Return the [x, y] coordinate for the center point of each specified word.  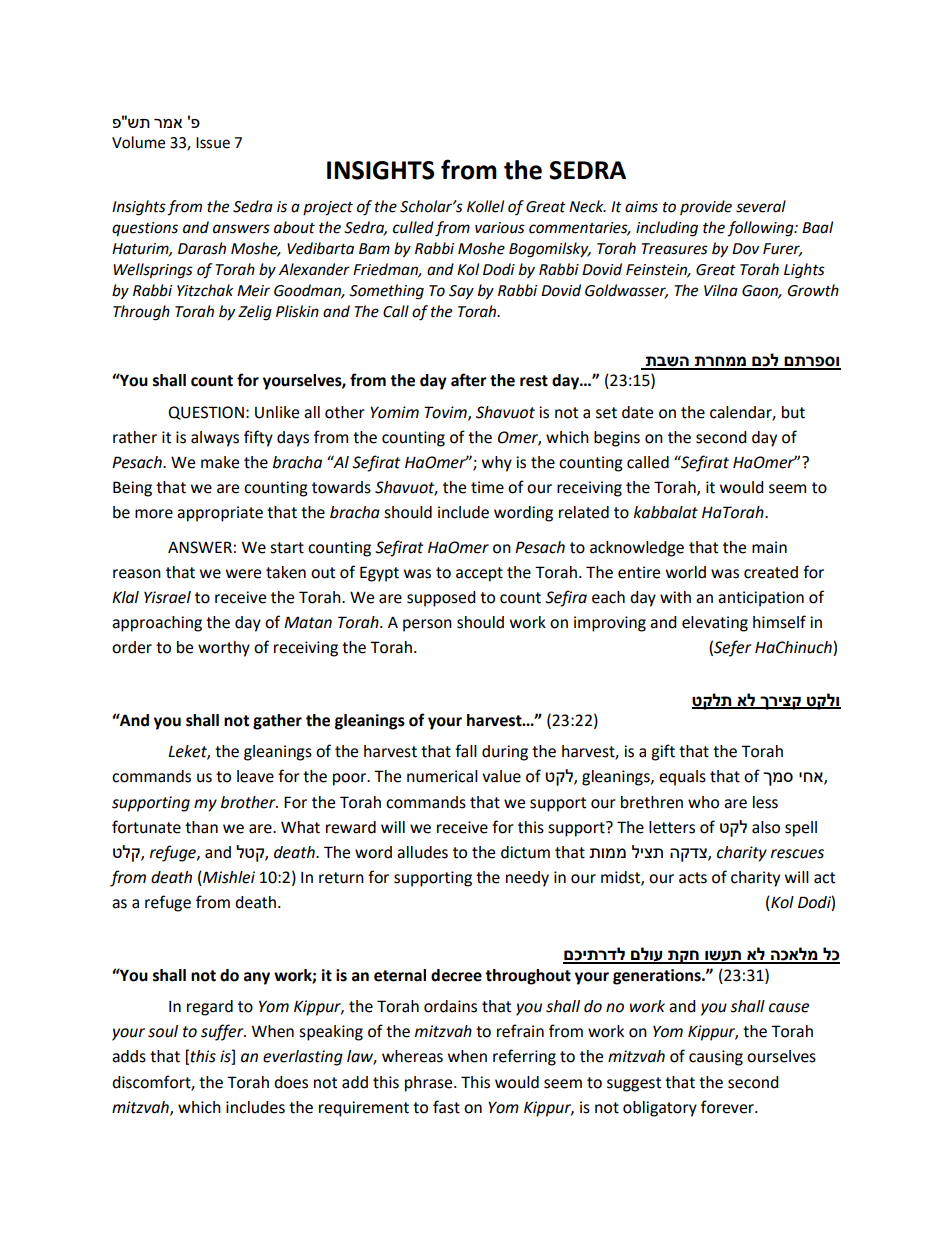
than [201, 827]
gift [663, 752]
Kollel [485, 206]
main [769, 547]
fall [466, 751]
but [793, 412]
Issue [213, 143]
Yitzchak [205, 290]
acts [693, 878]
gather [277, 722]
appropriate [220, 514]
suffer [223, 1032]
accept [479, 574]
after [469, 380]
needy [527, 879]
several [761, 206]
